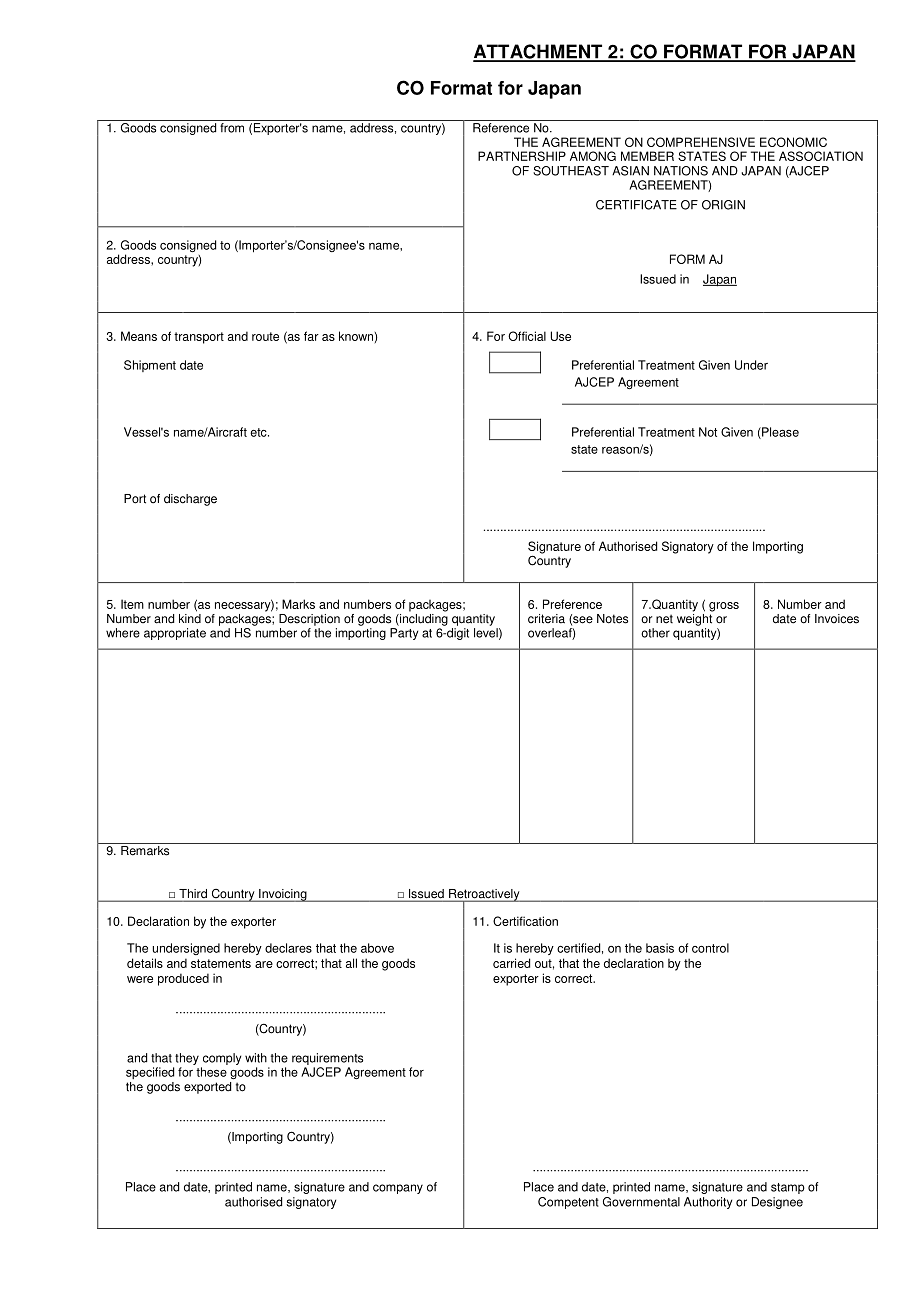 The height and width of the document is (1308, 924). What do you see at coordinates (232, 128) in the document?
I see `from` at bounding box center [232, 128].
